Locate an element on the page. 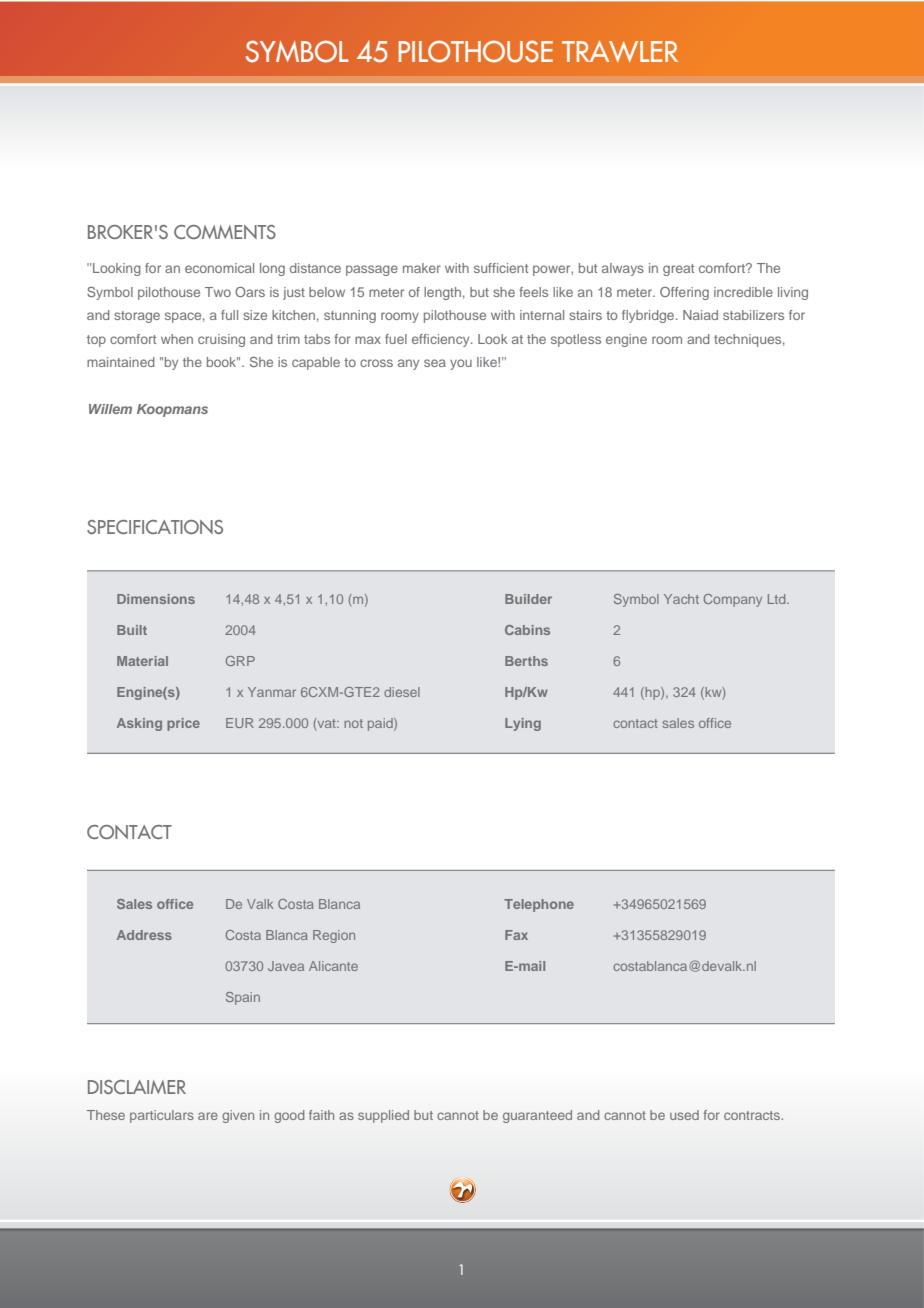  DISCLAIMER is located at coordinates (137, 1087).
